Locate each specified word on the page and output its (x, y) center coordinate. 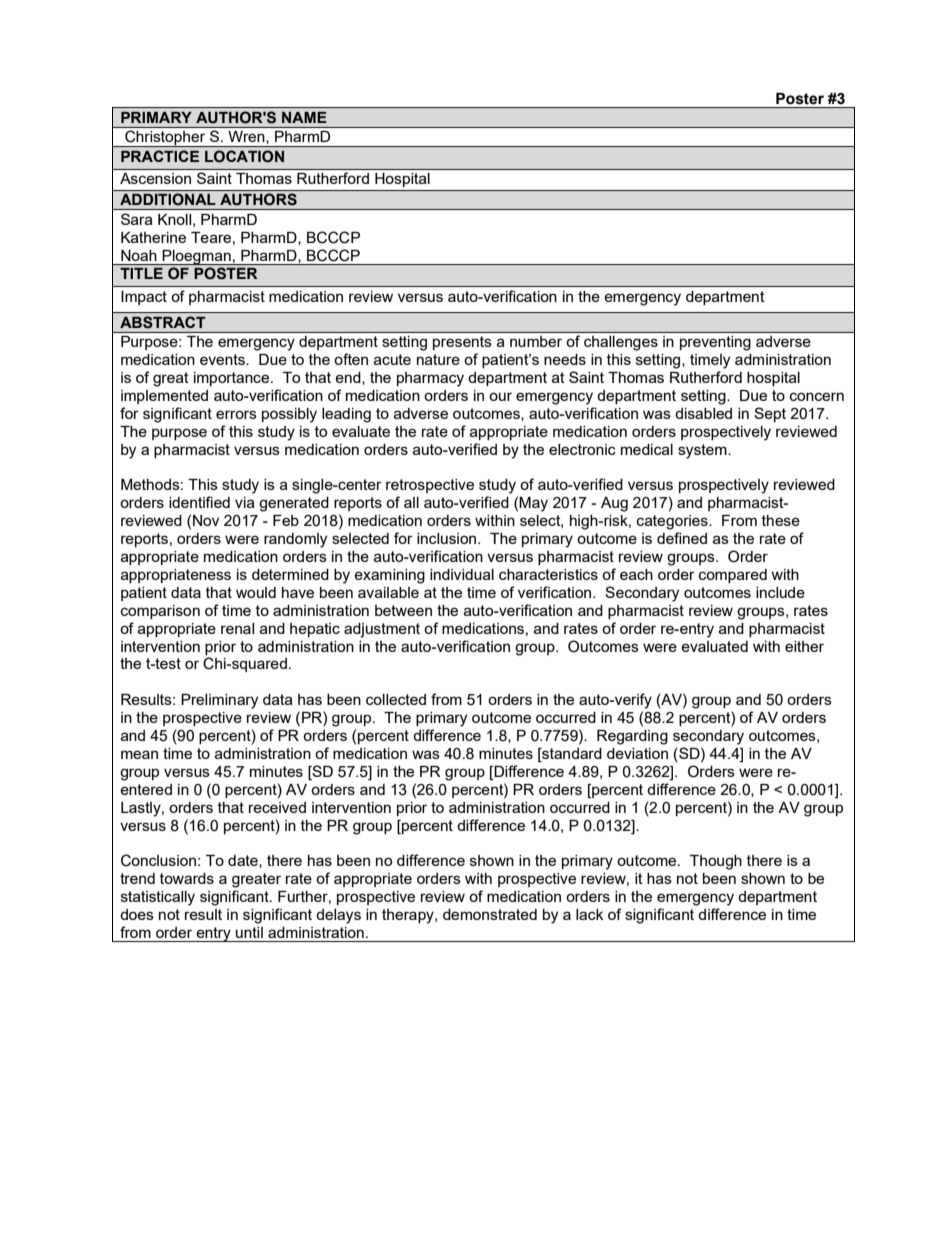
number (536, 341)
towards (187, 878)
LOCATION (244, 156)
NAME (304, 117)
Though (716, 862)
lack (589, 914)
